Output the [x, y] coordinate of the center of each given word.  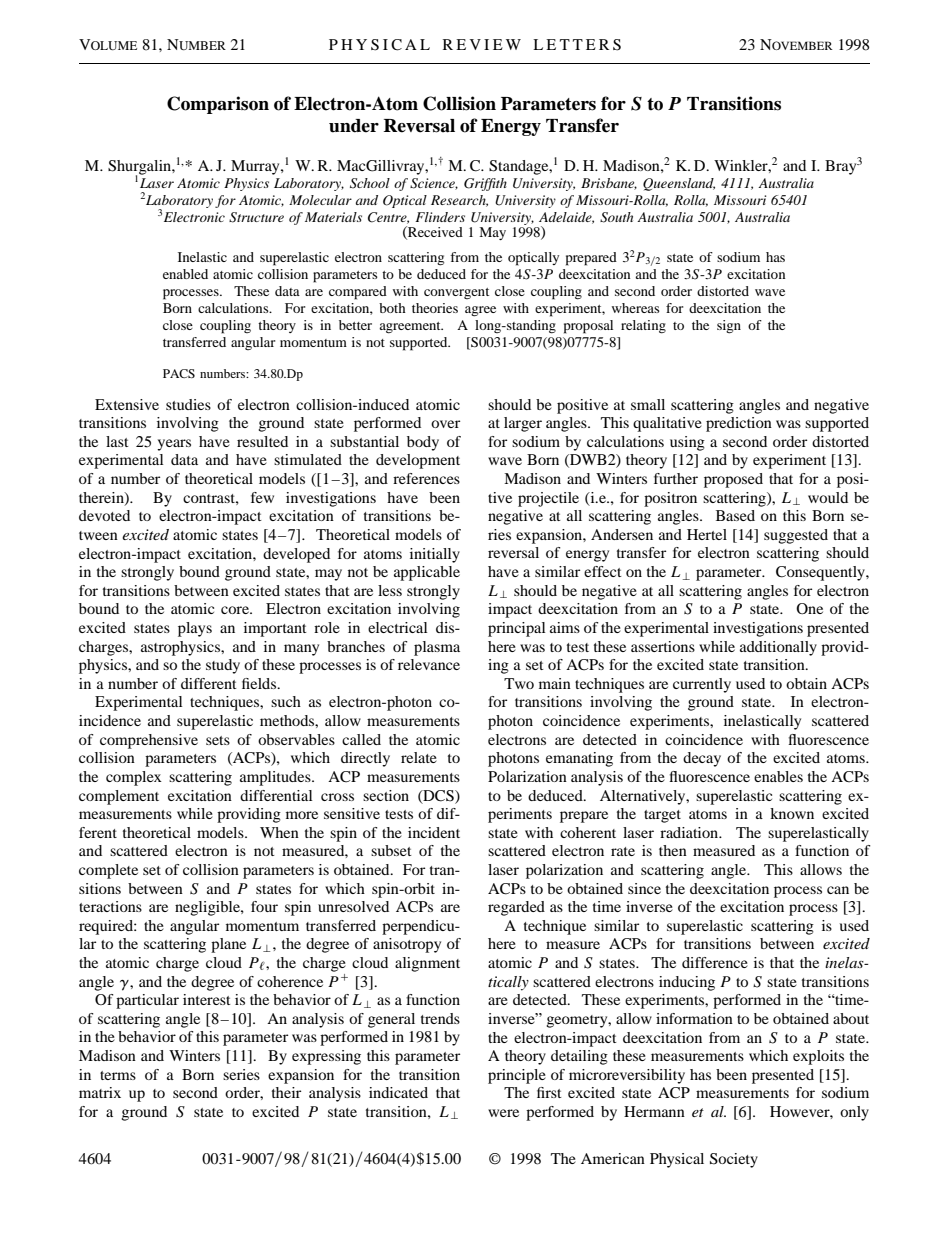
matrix [100, 1092]
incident [434, 832]
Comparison [218, 105]
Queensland [679, 184]
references [426, 478]
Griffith [485, 184]
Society [734, 1160]
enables [778, 776]
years [174, 445]
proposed [733, 480]
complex [134, 778]
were [503, 1113]
